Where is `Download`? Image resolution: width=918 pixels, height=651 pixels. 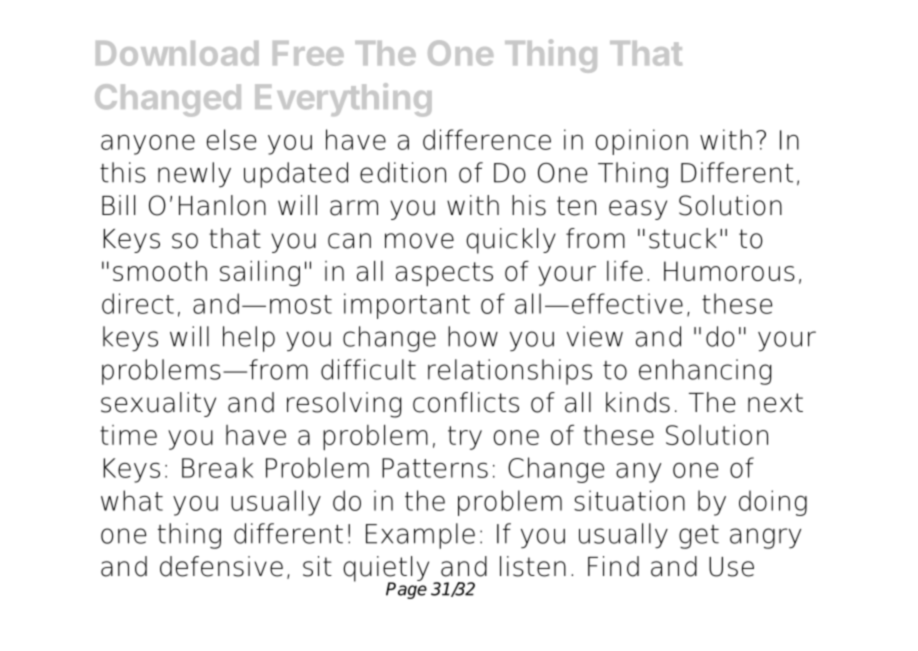
Download is located at coordinates (177, 53).
